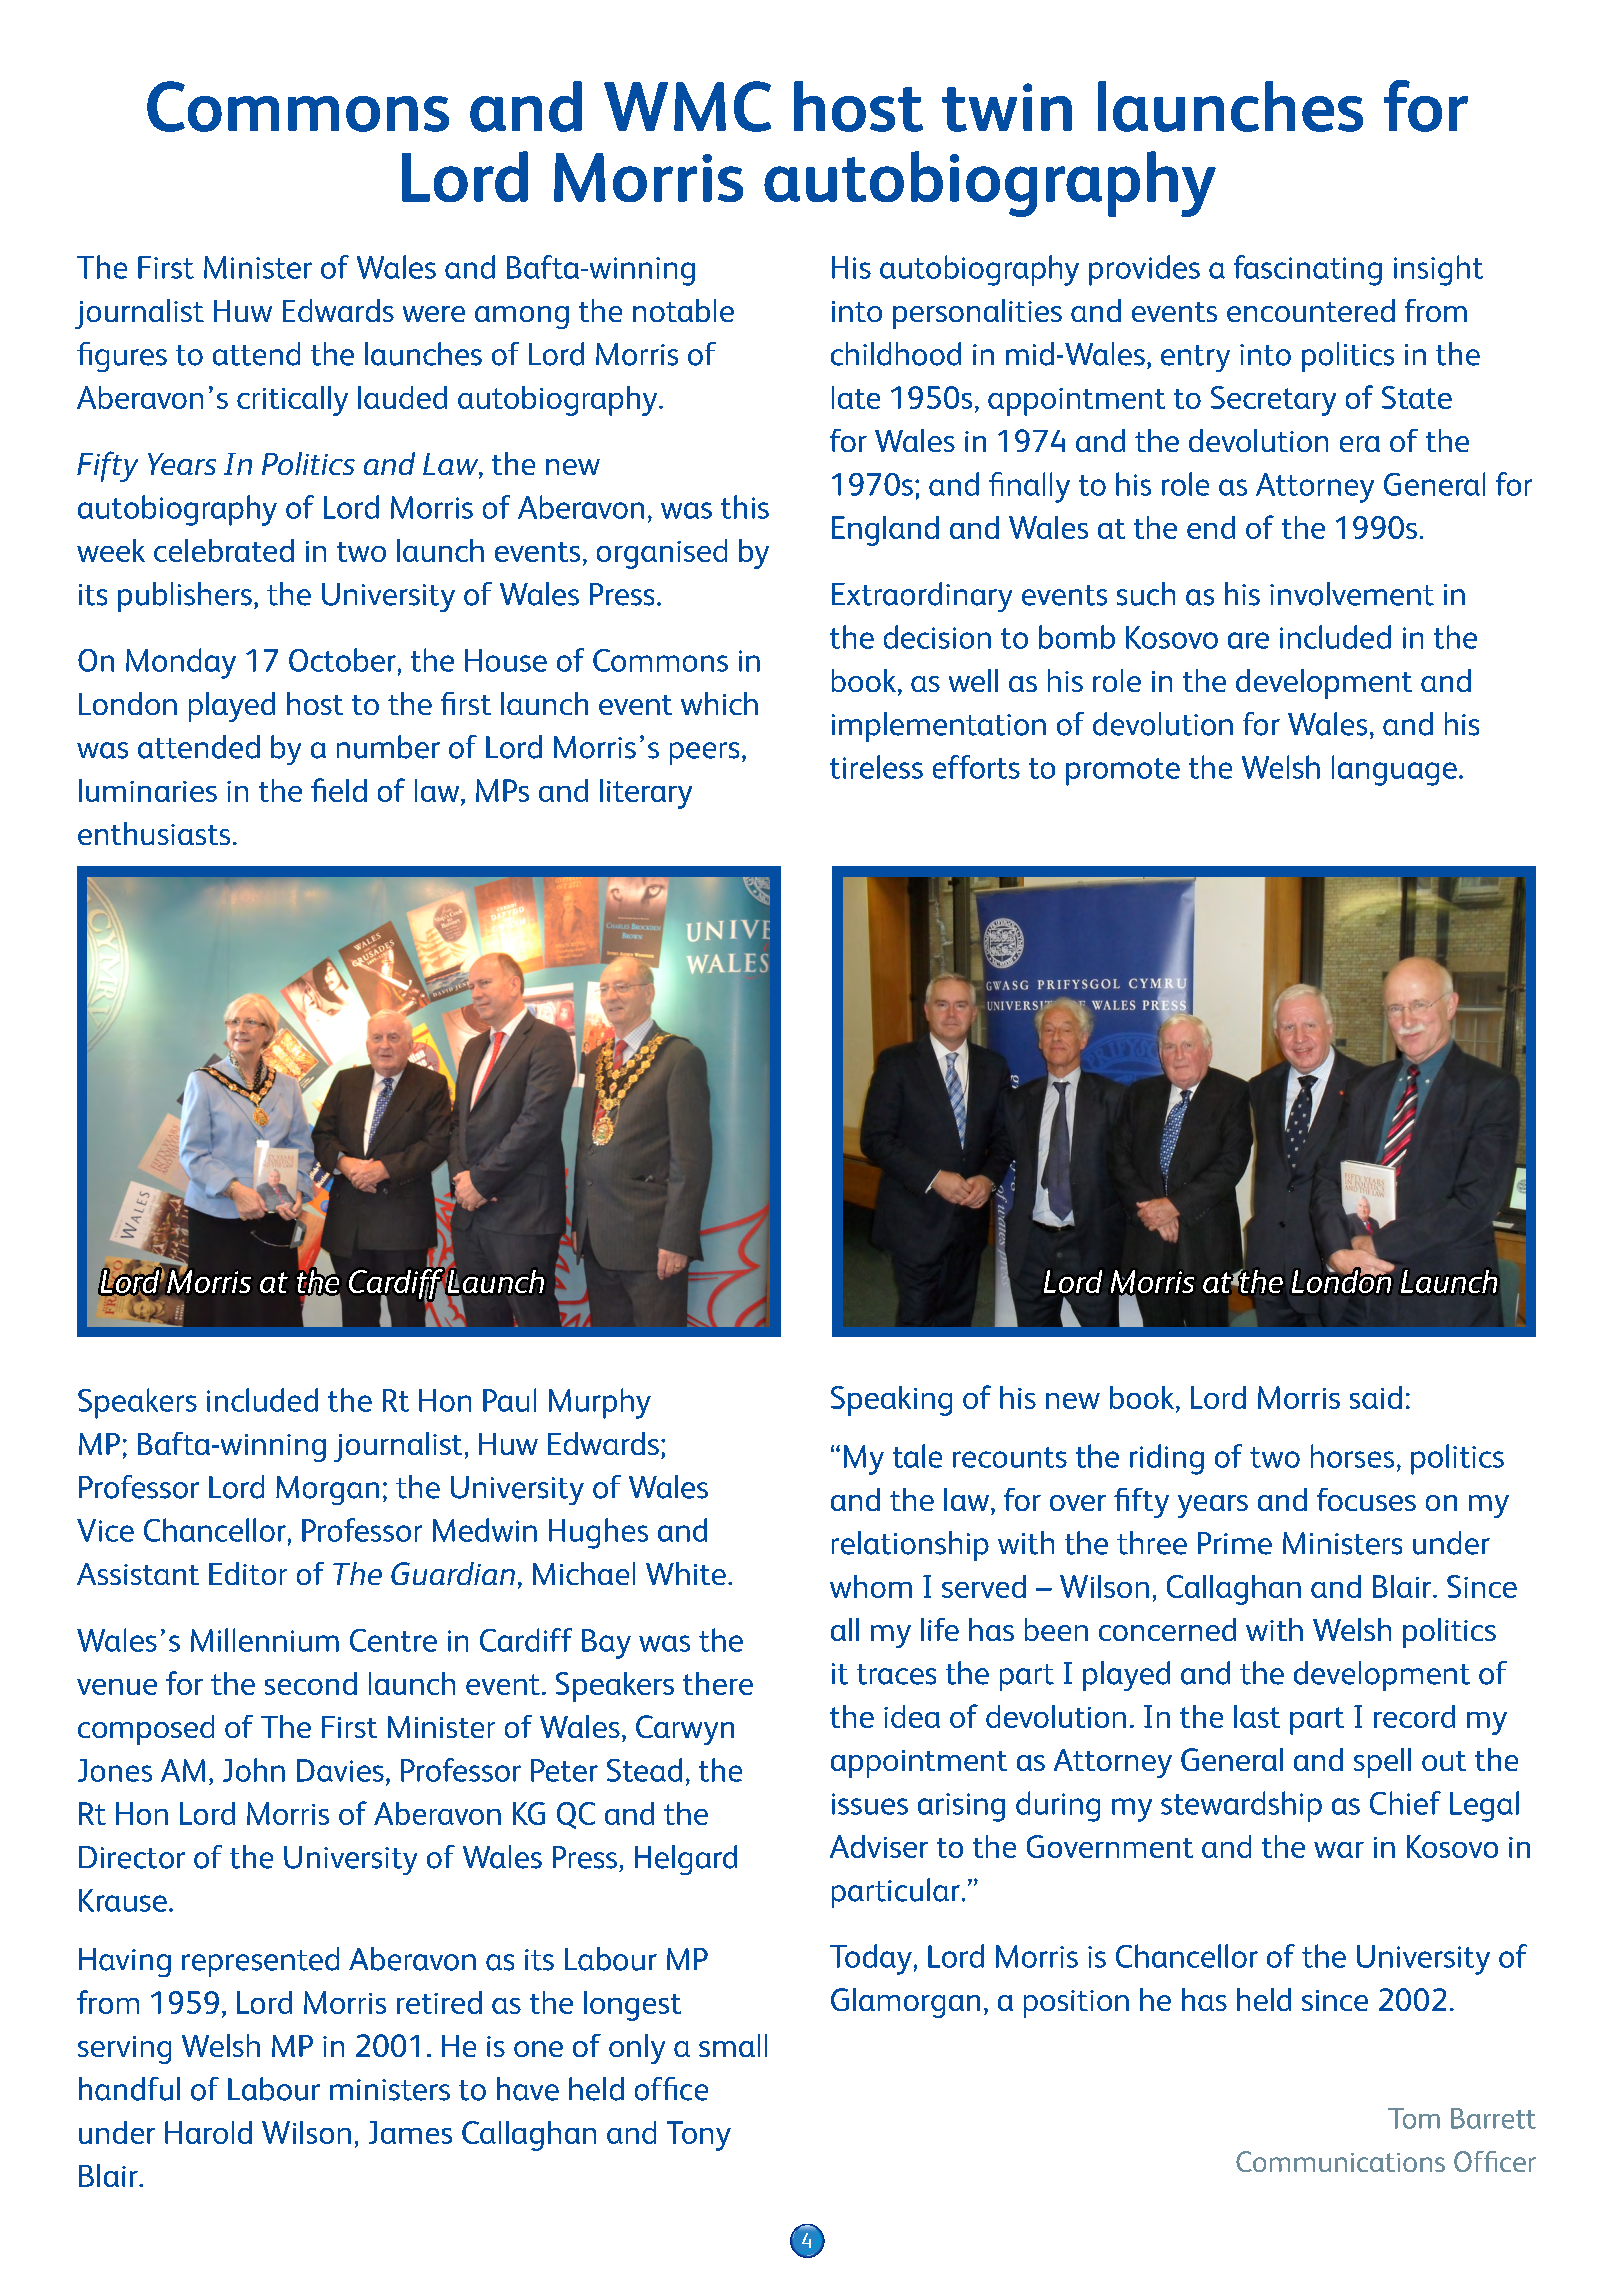 The image size is (1613, 2282). I want to click on enthusiasts, so click(154, 833).
